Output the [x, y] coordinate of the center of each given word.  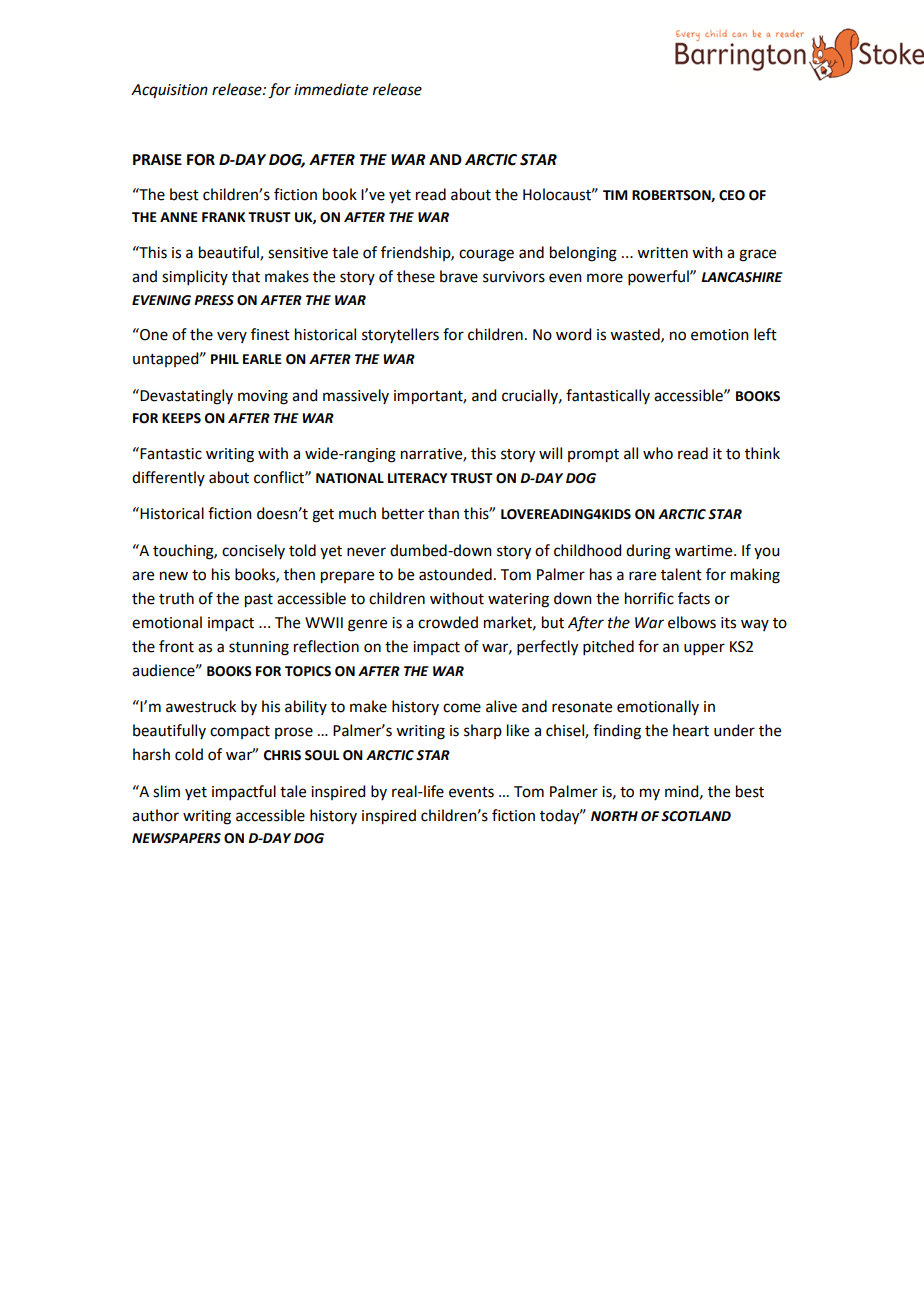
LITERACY [417, 478]
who [658, 453]
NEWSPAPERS [176, 838]
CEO [732, 195]
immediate [331, 89]
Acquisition [169, 91]
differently [168, 478]
